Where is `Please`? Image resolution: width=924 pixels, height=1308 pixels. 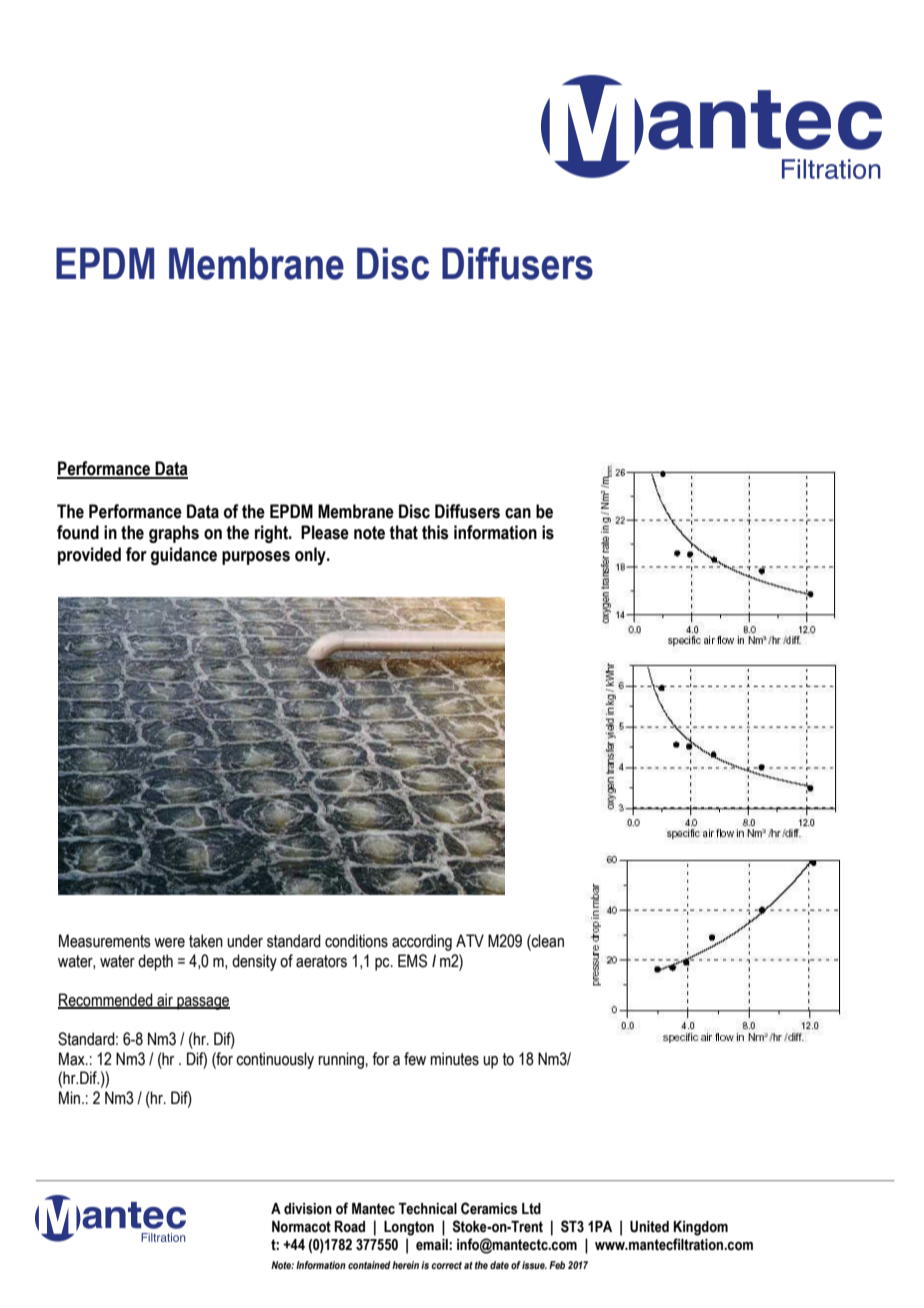
Please is located at coordinates (325, 532).
